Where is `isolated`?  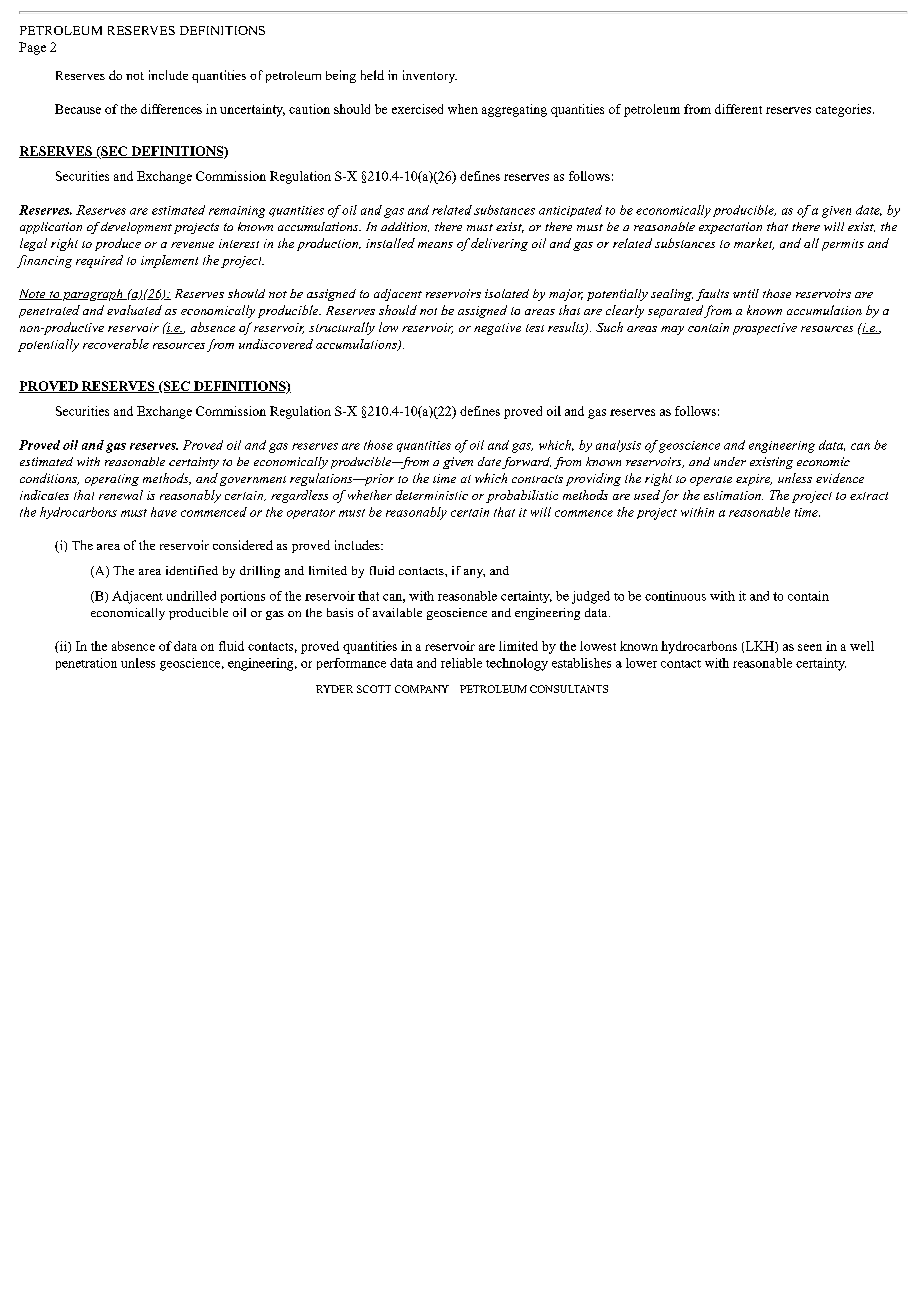
isolated is located at coordinates (507, 293).
